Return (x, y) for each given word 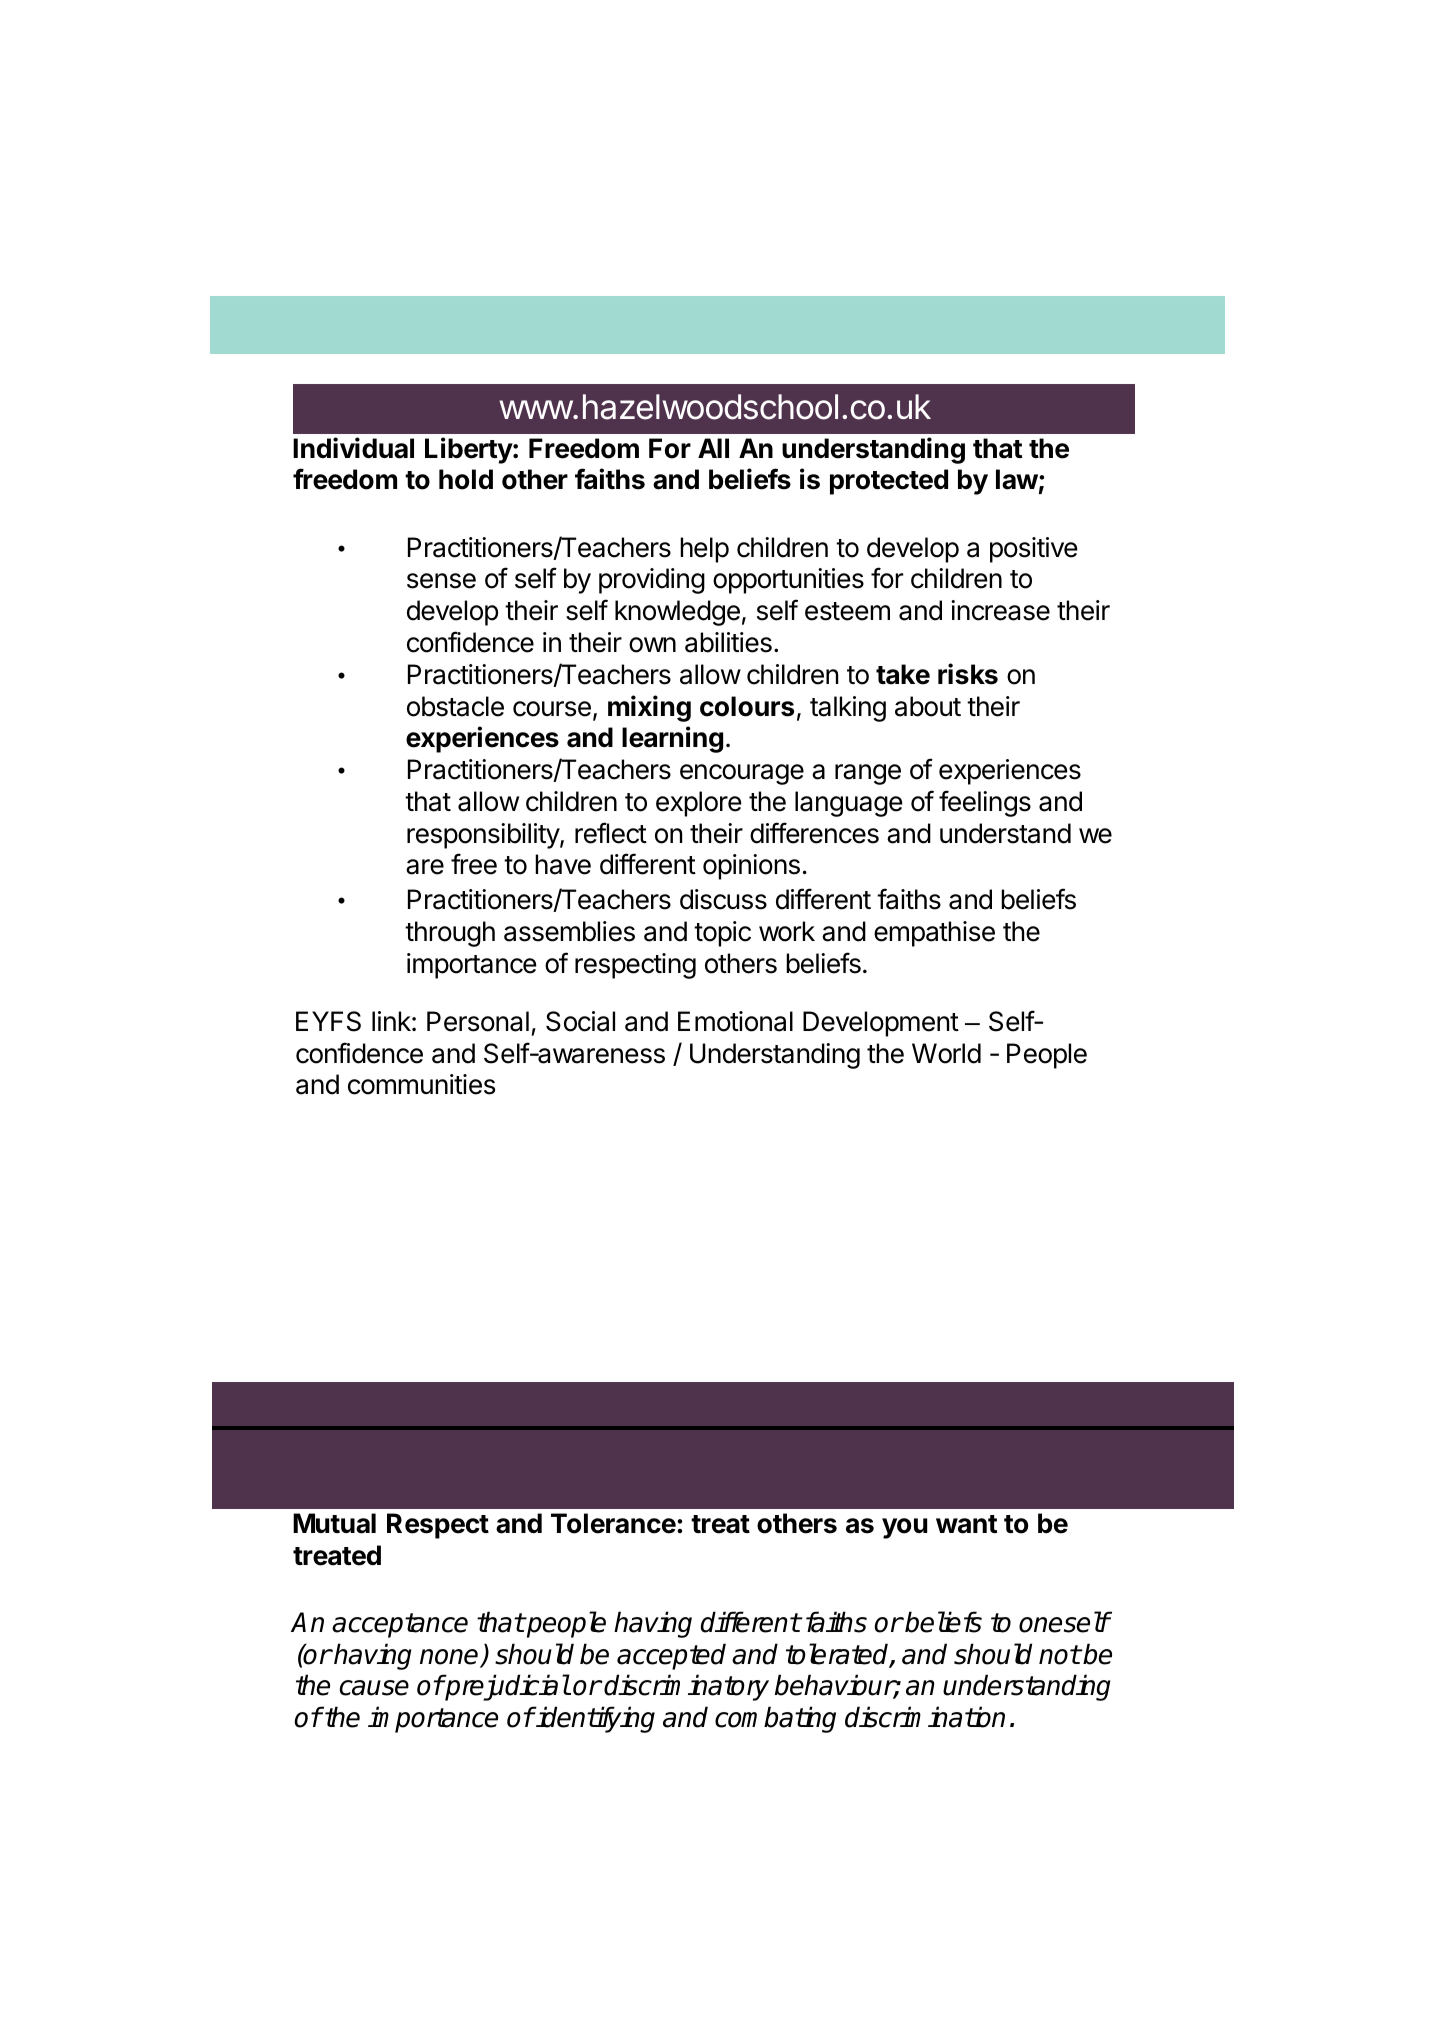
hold (466, 479)
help (704, 550)
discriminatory (686, 1687)
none (450, 1658)
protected (889, 482)
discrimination (925, 1717)
